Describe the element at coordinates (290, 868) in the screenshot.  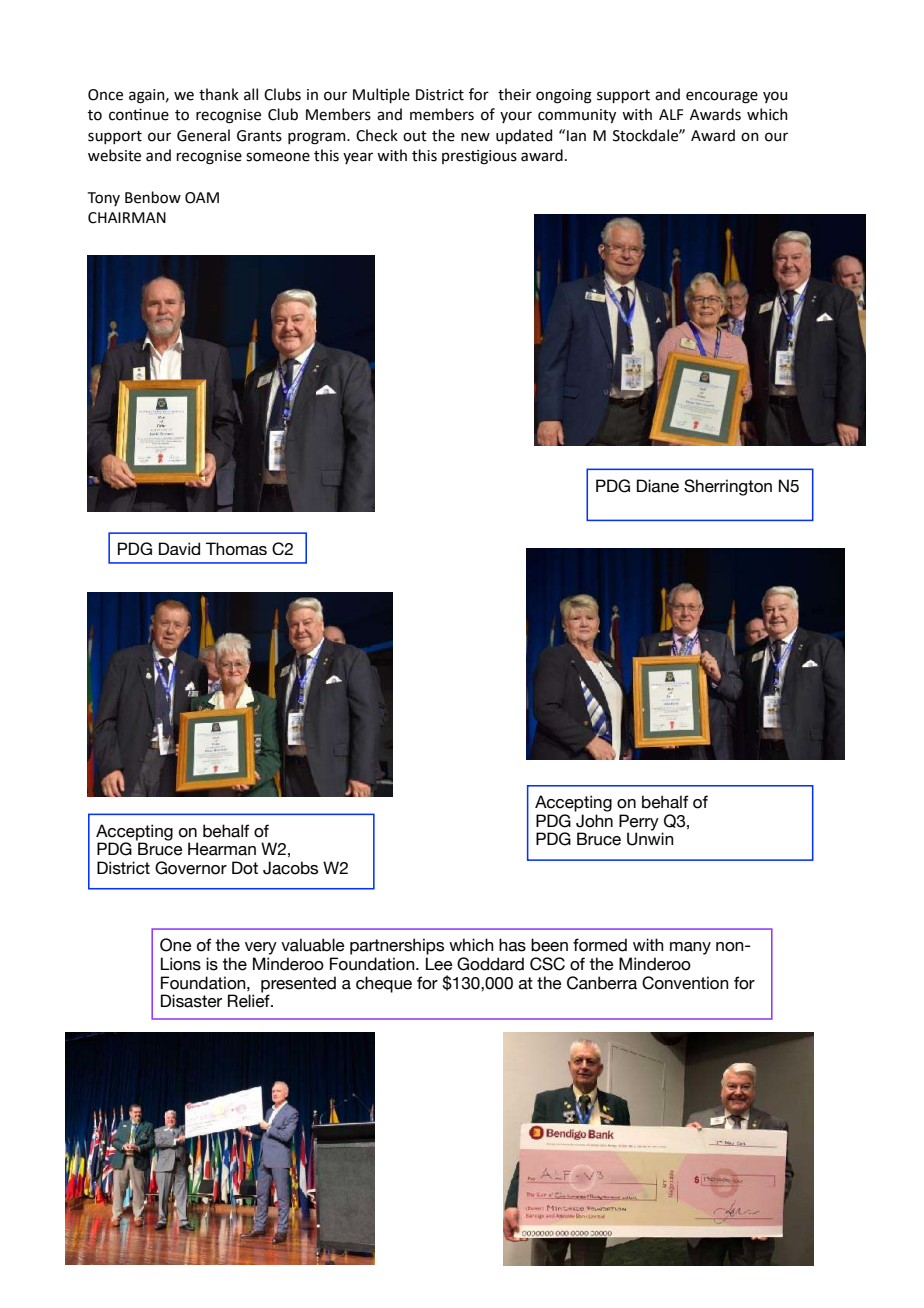
I see `Jacobs` at that location.
